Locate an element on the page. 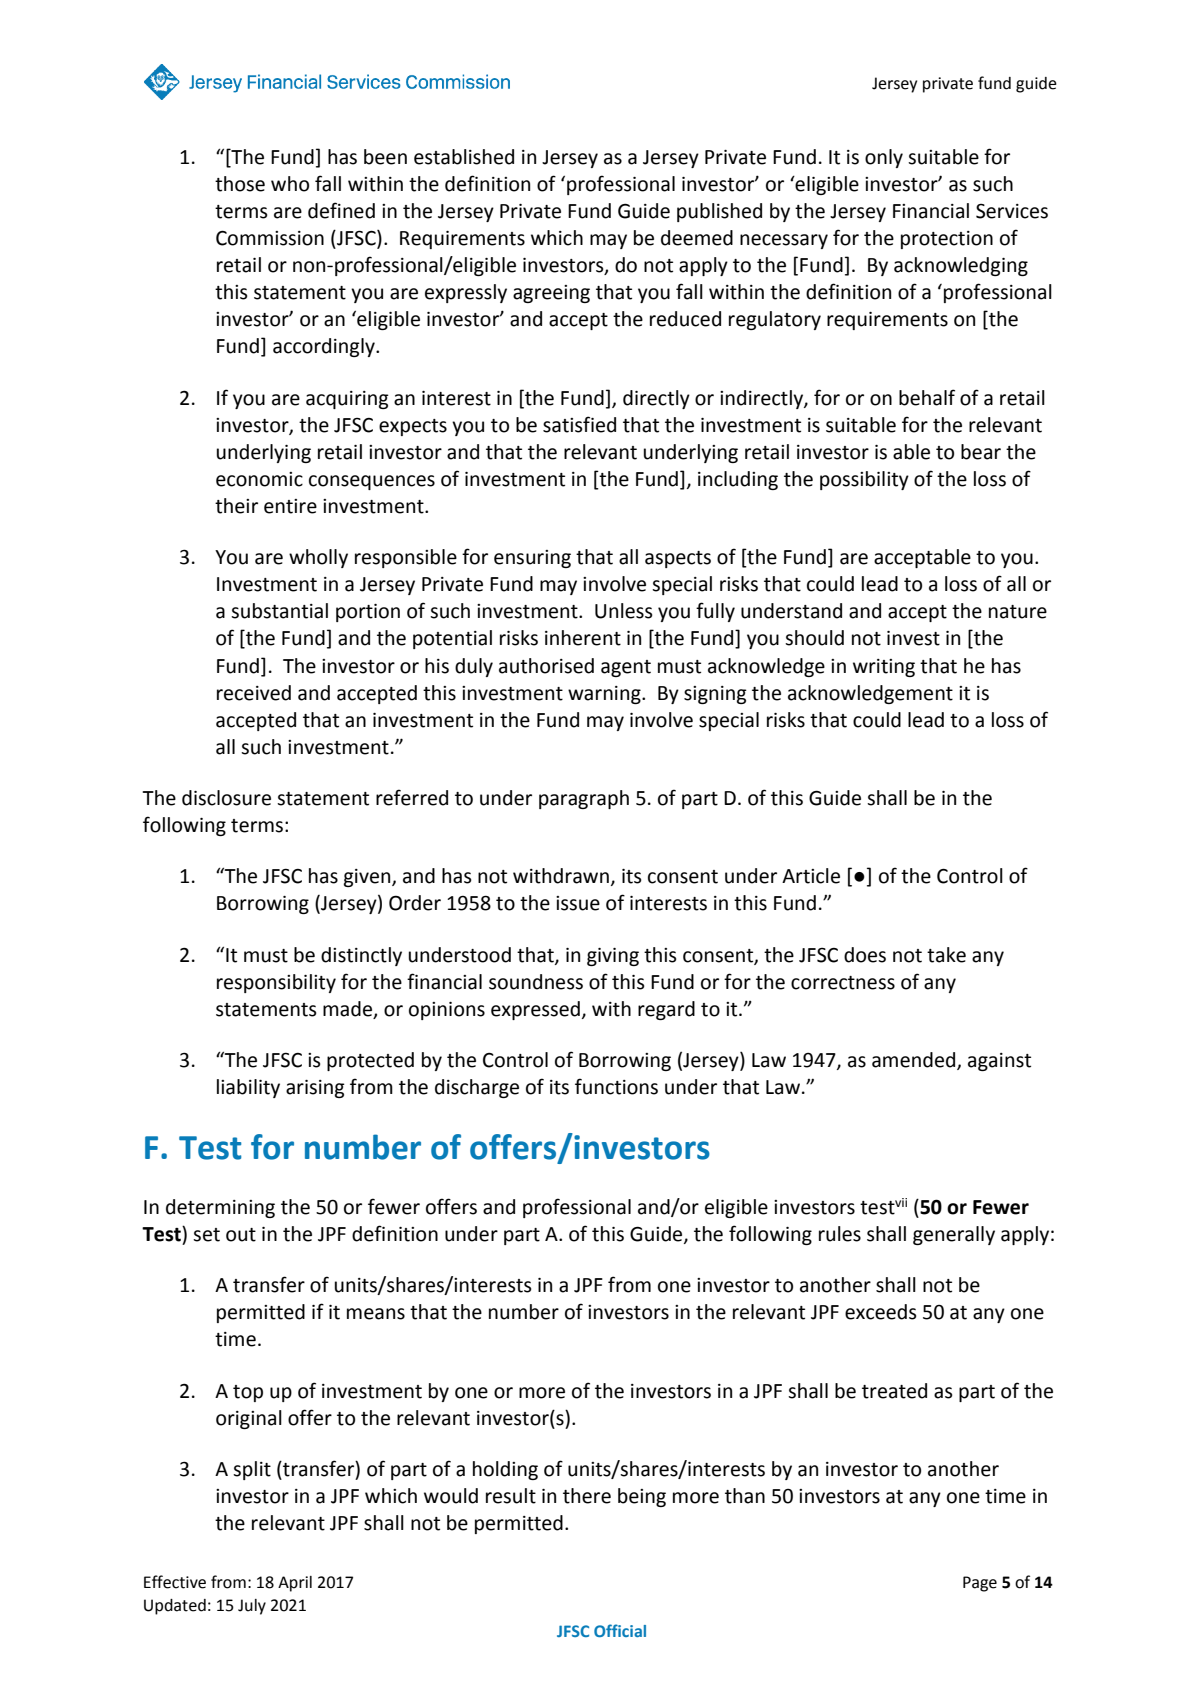  received is located at coordinates (254, 693).
